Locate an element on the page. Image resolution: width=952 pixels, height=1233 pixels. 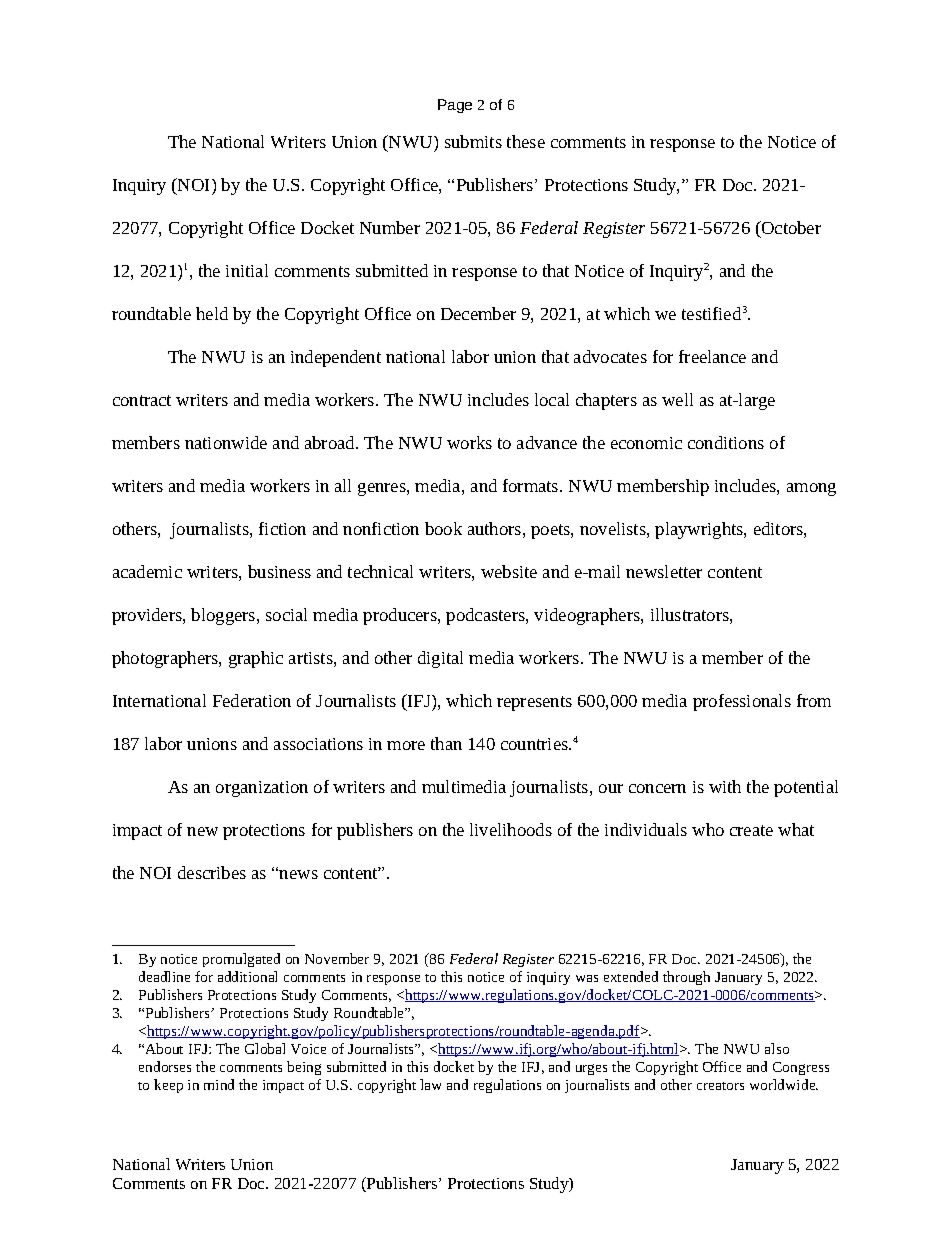
held is located at coordinates (212, 313).
